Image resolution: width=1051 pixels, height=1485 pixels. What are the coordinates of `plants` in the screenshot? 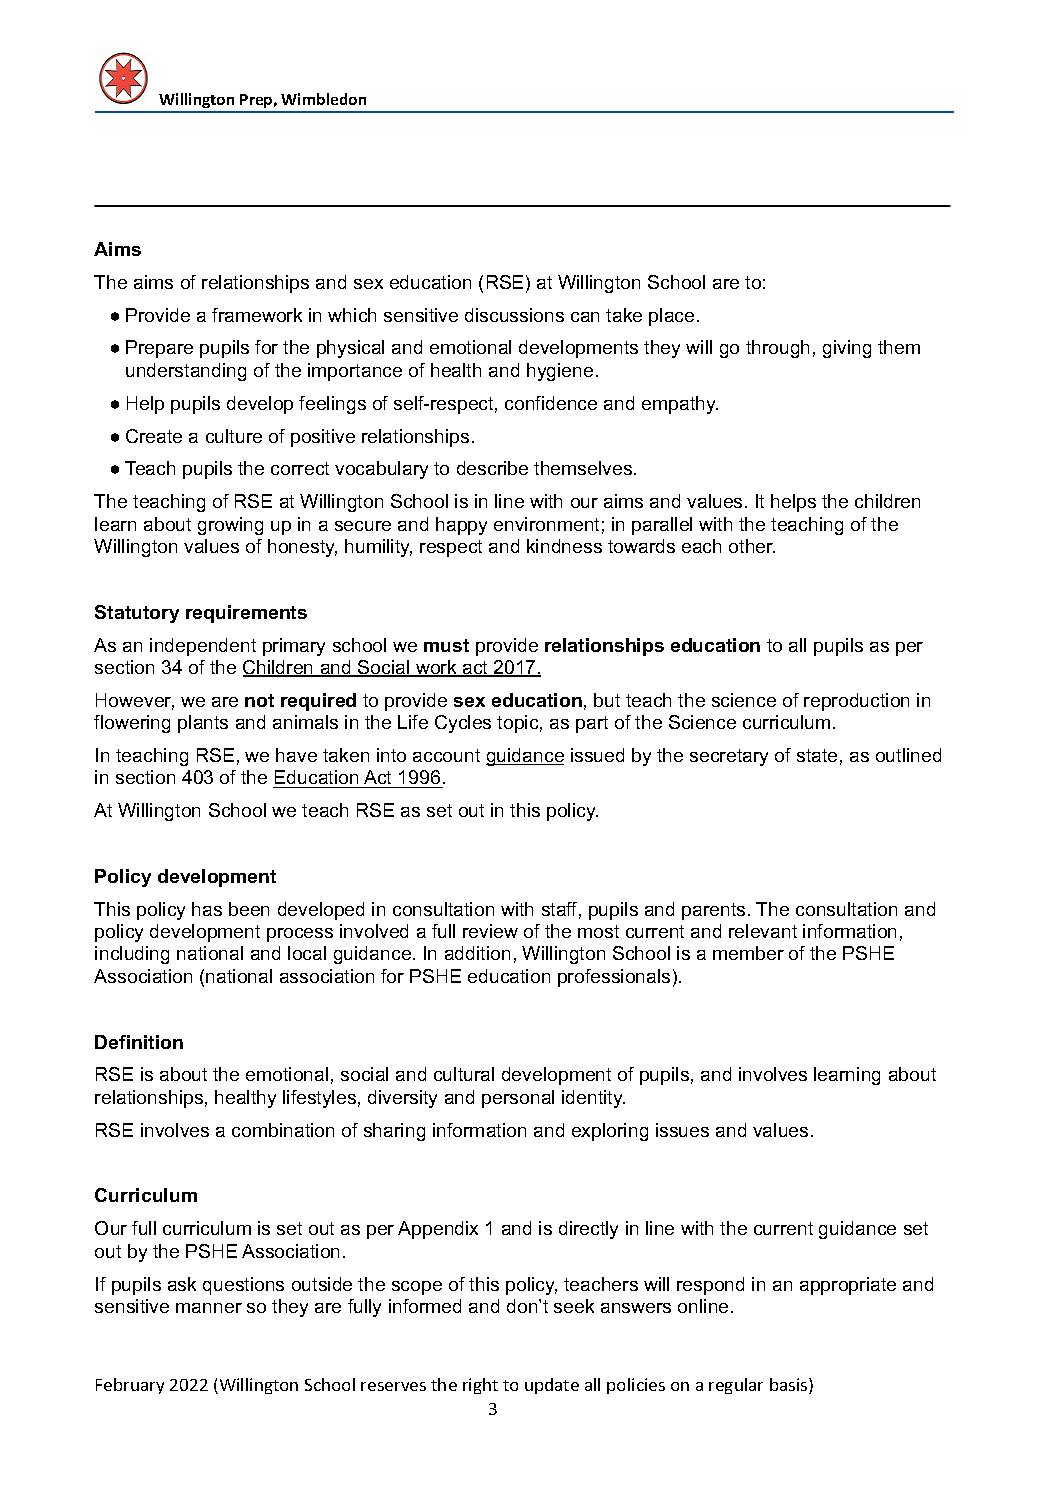 It's located at (203, 724).
